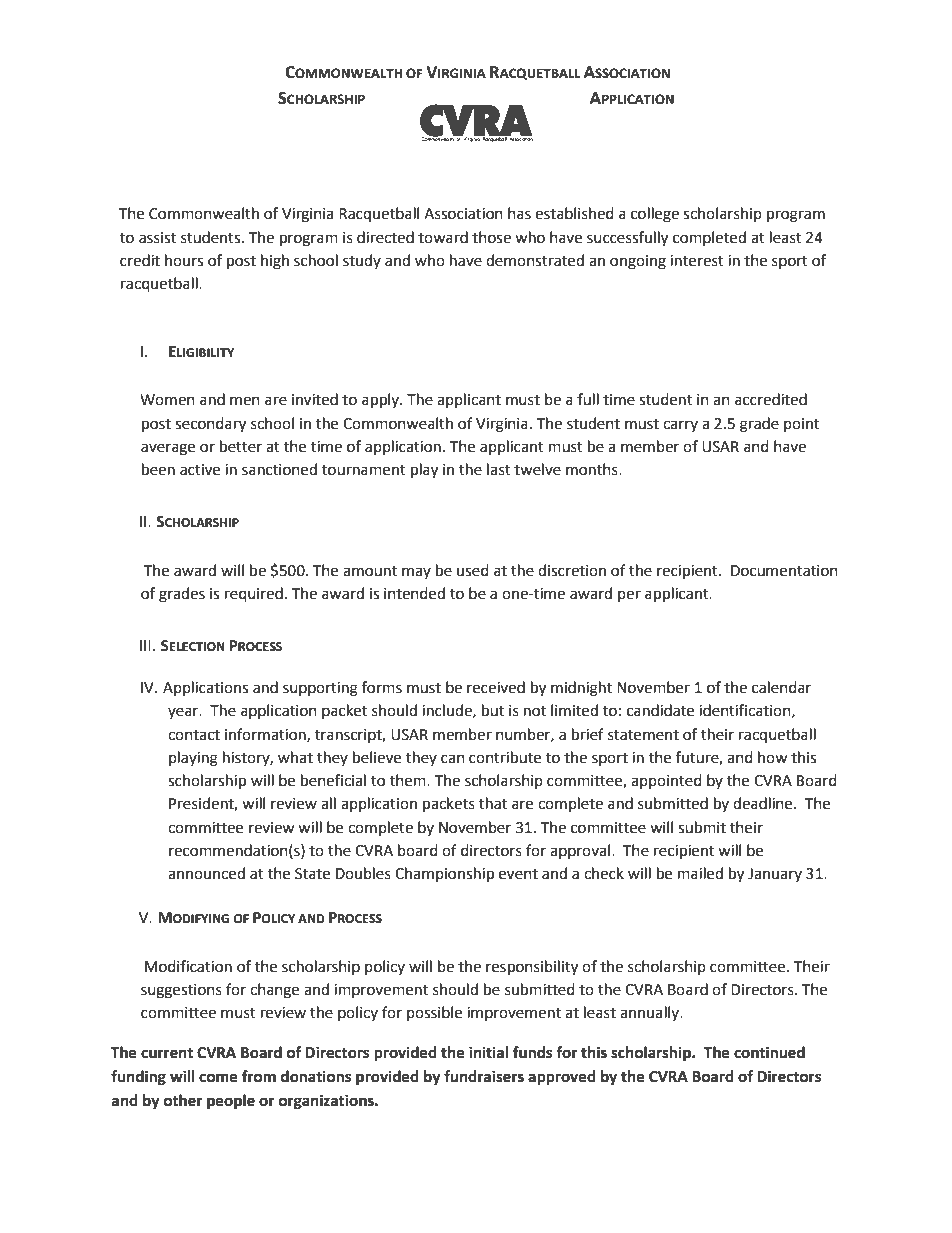 Image resolution: width=952 pixels, height=1233 pixels. What do you see at coordinates (184, 260) in the image?
I see `hours` at bounding box center [184, 260].
